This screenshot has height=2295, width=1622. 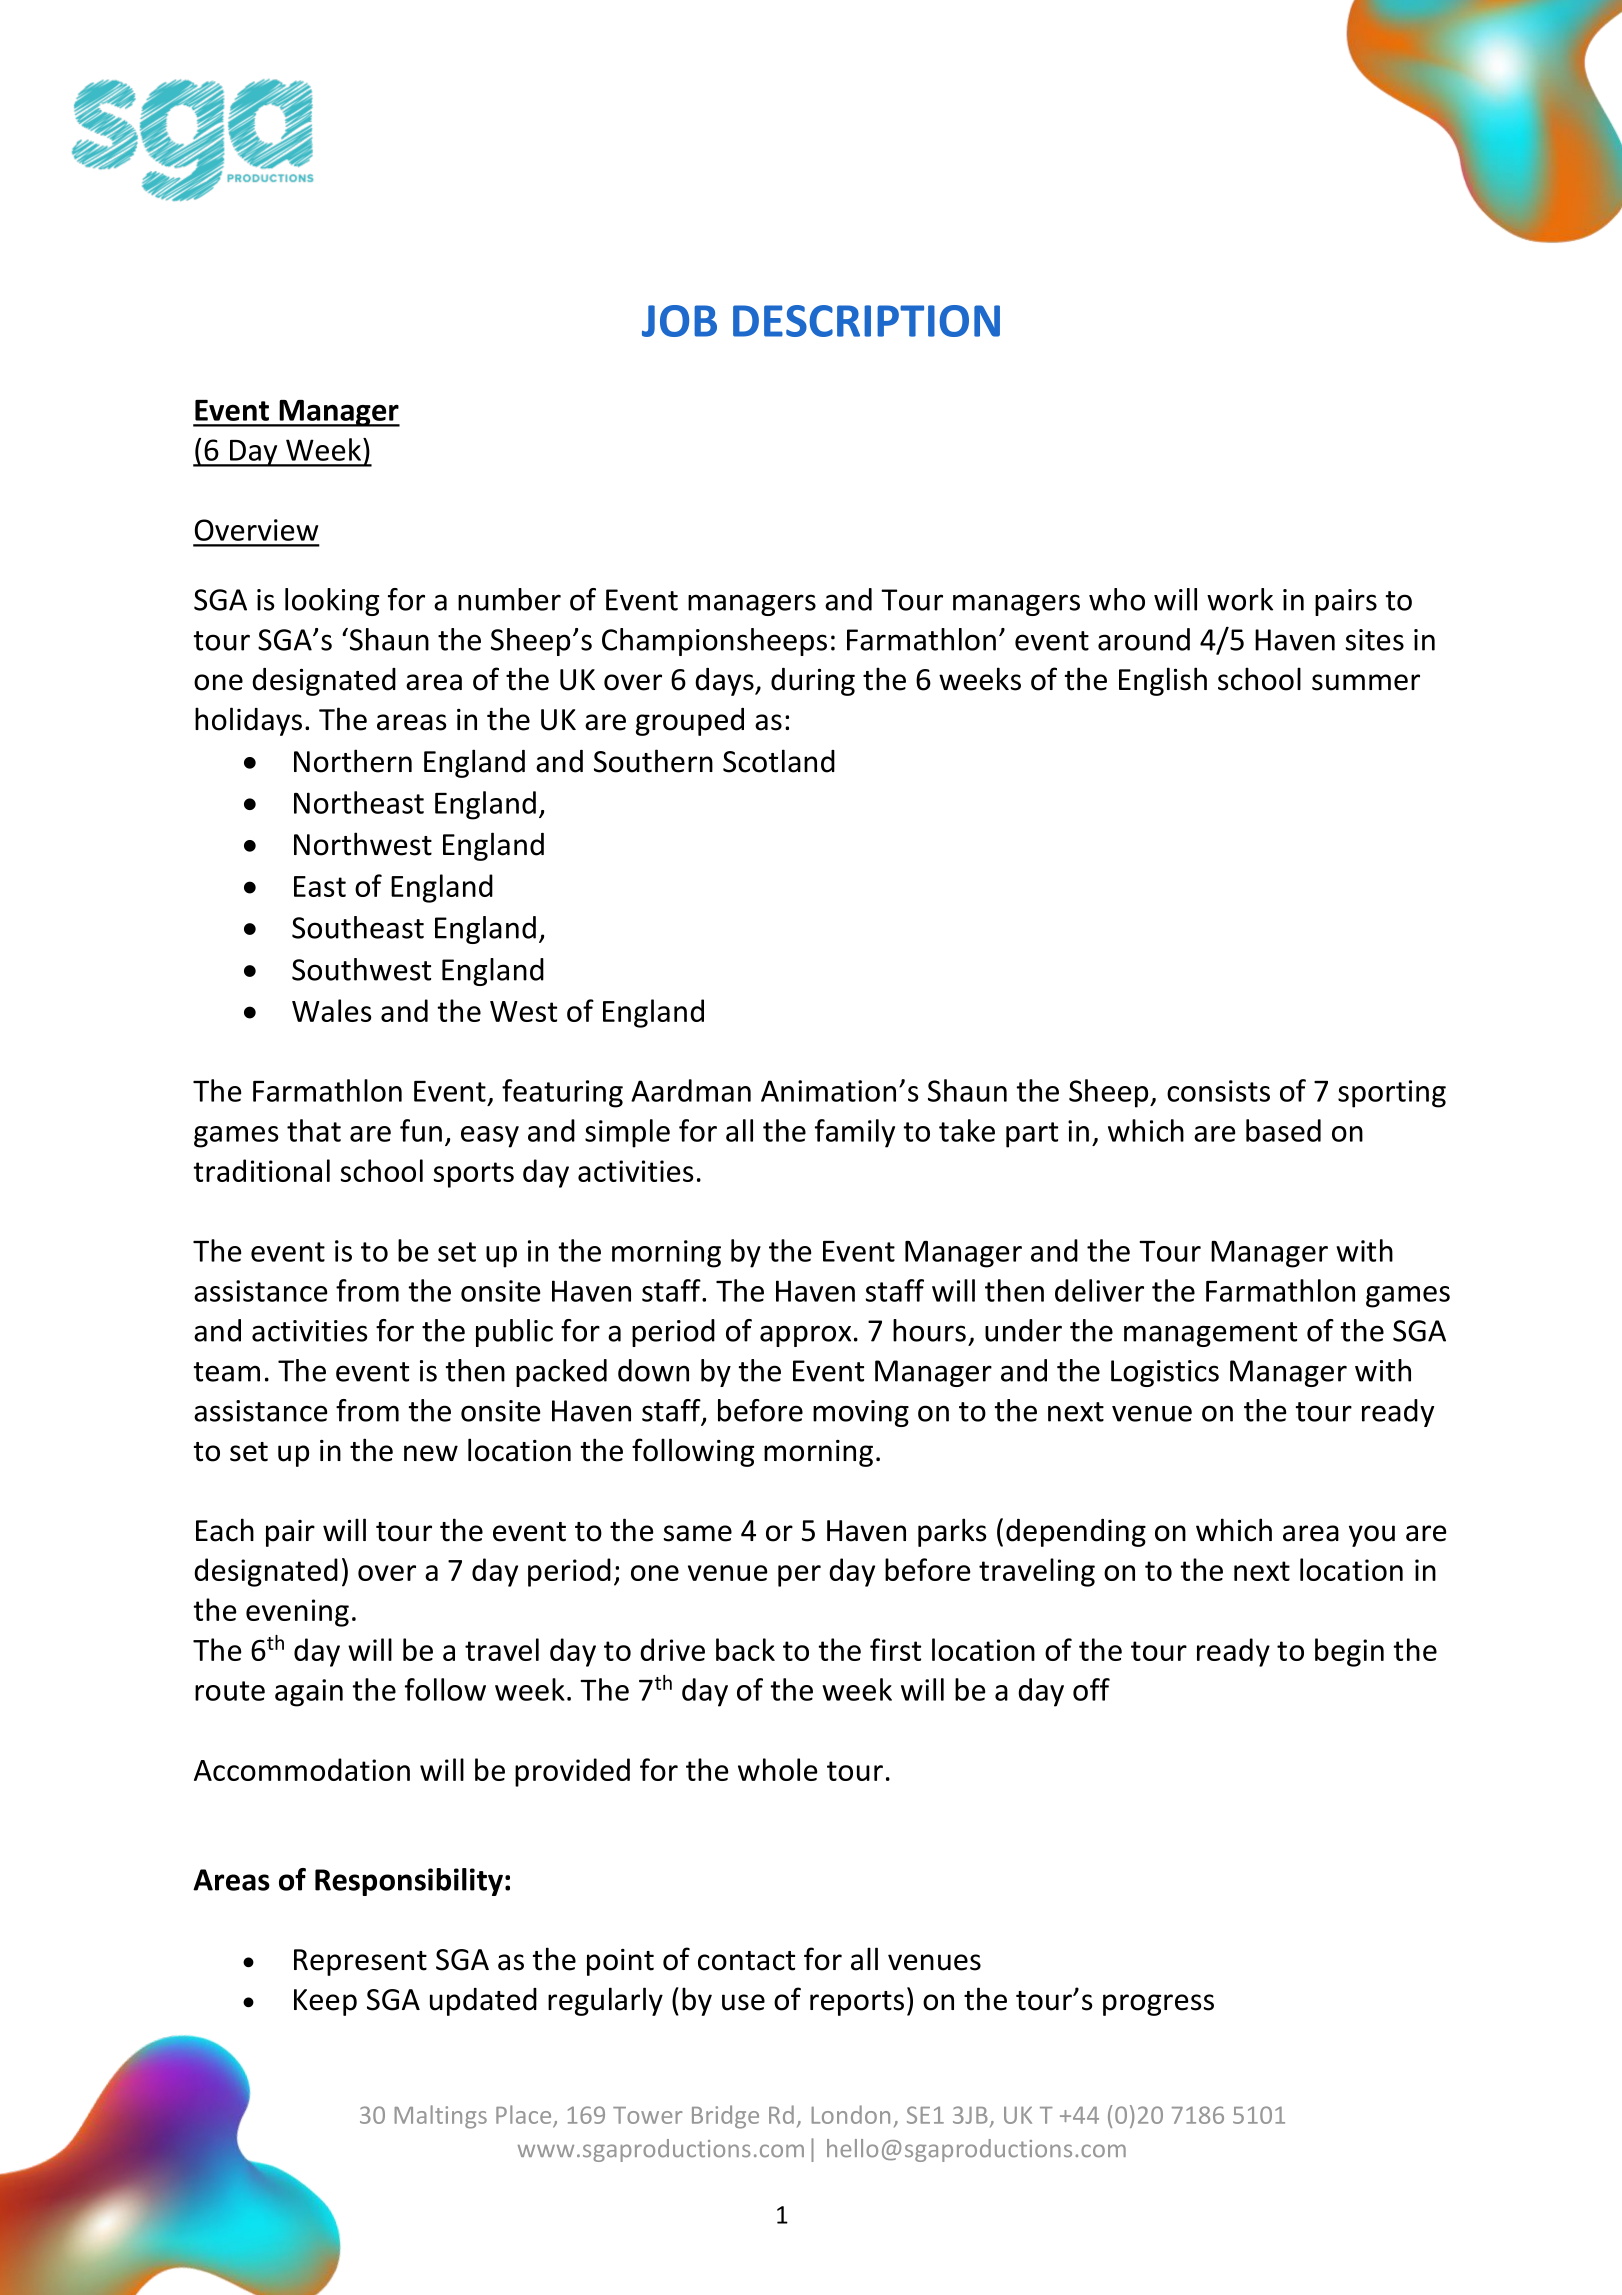 I want to click on Wales, so click(x=332, y=1010).
